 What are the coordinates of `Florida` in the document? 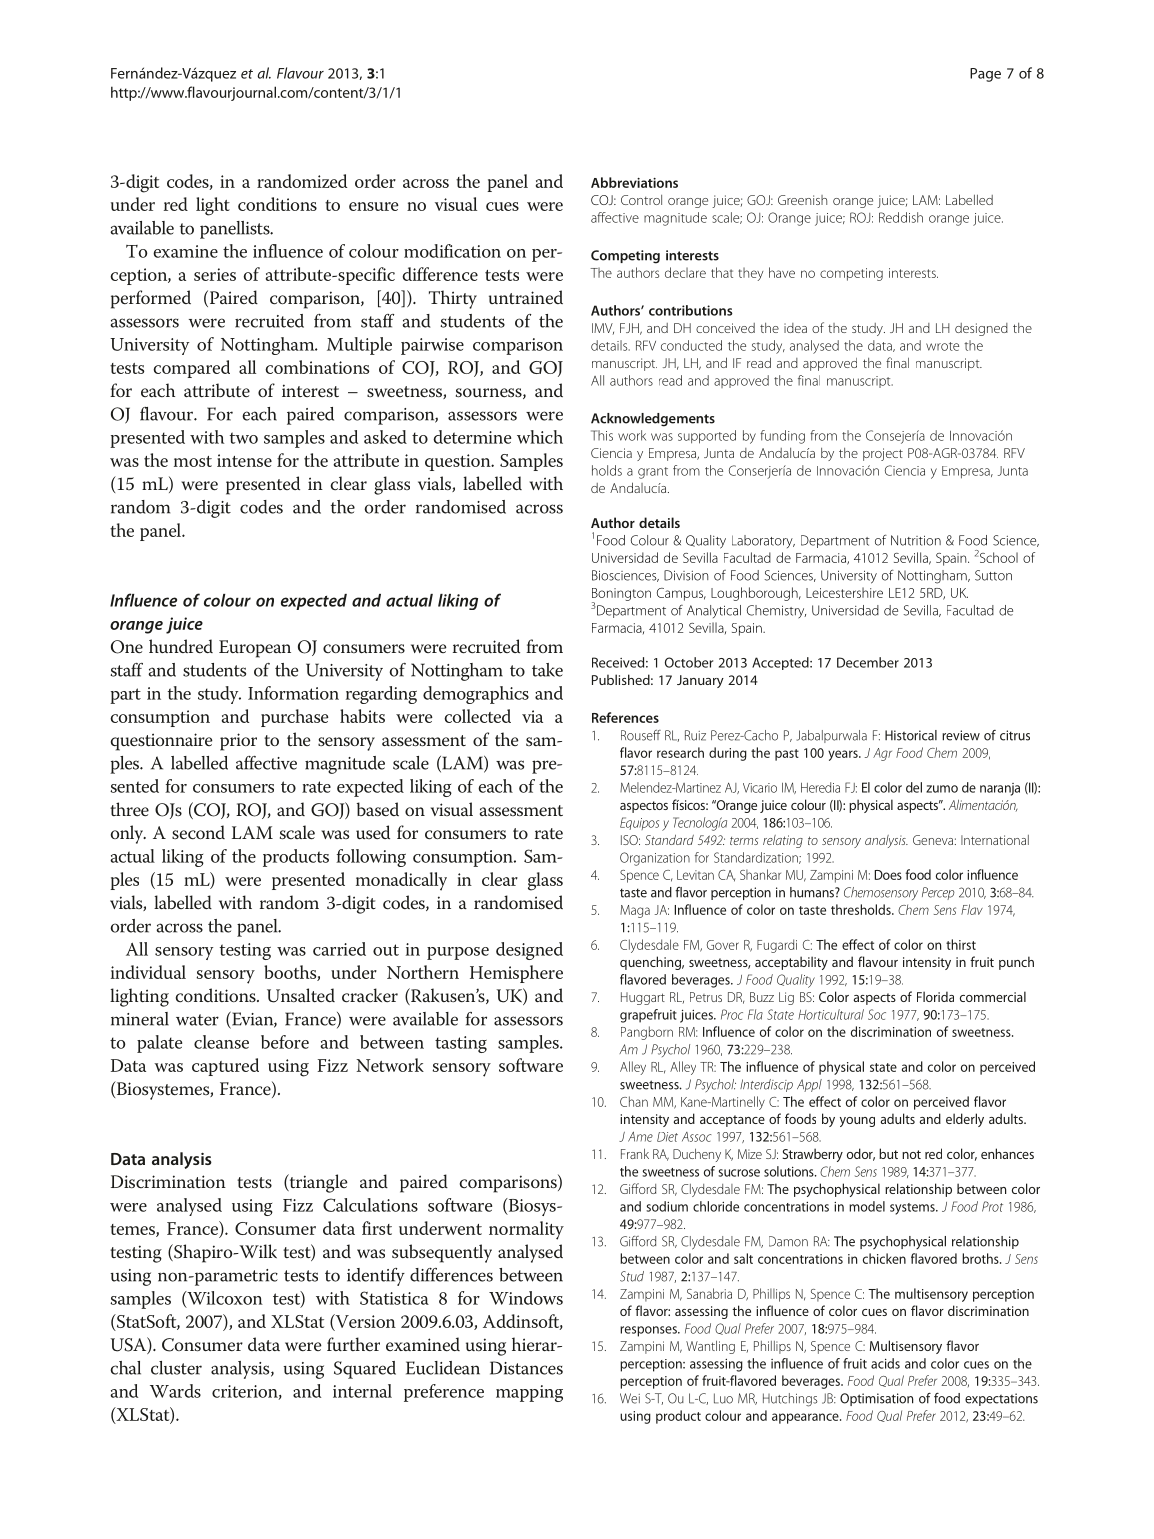 It's located at (935, 996).
